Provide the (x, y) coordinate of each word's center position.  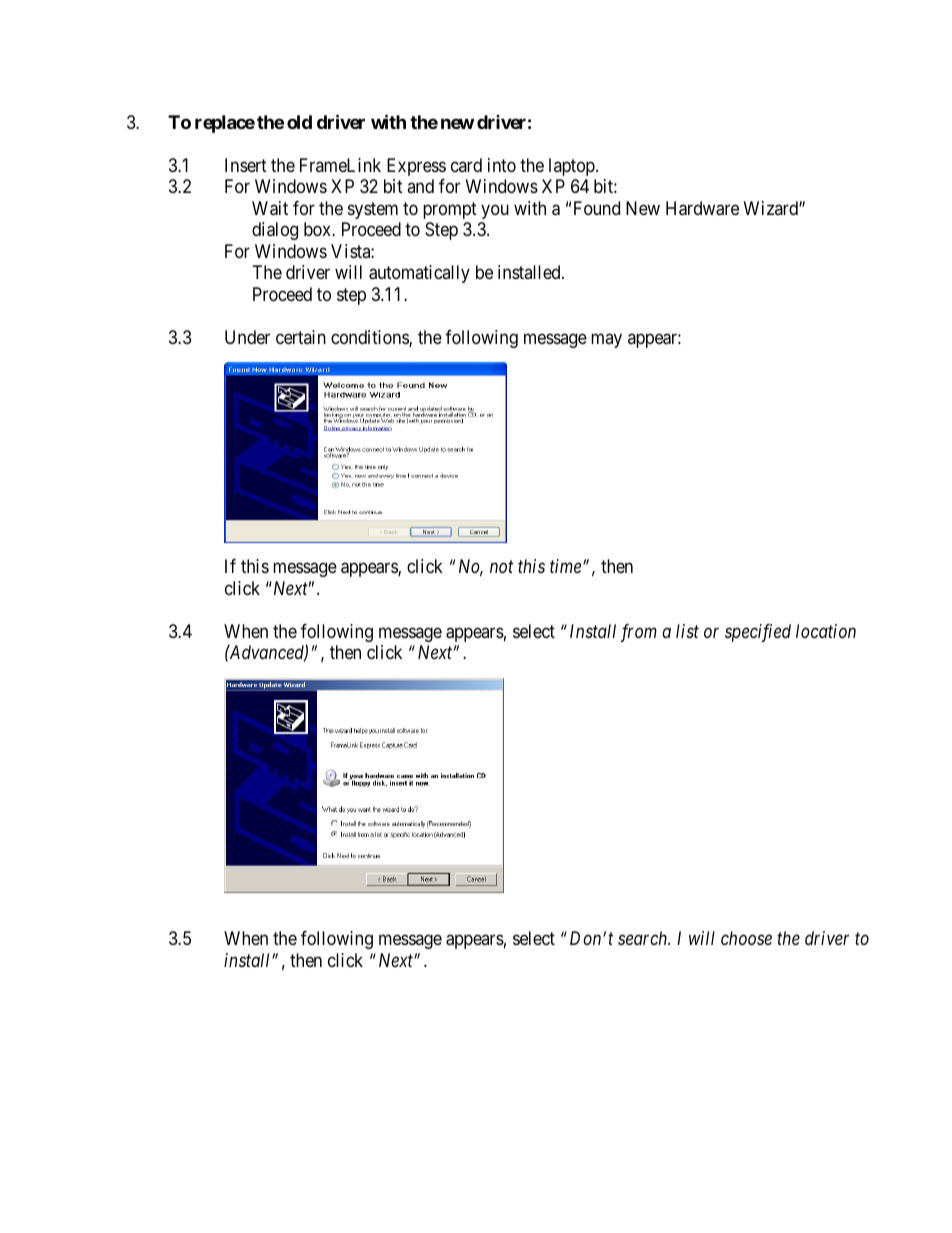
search (644, 938)
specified (758, 633)
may (606, 340)
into (502, 165)
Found (597, 208)
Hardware (702, 208)
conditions (370, 338)
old (299, 122)
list (687, 631)
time (567, 566)
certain (301, 337)
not (501, 567)
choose (746, 938)
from (639, 633)
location (826, 631)
